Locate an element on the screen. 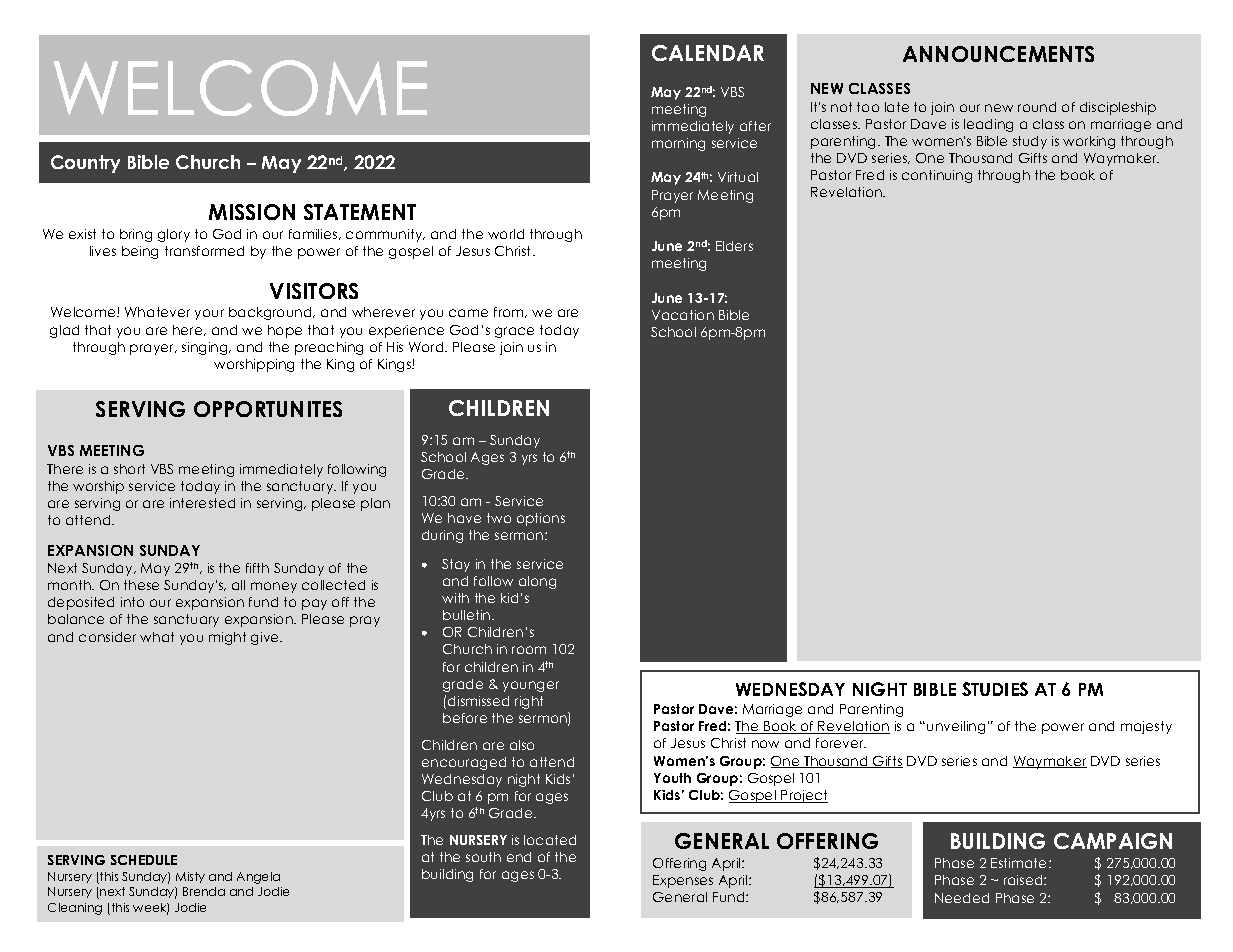 This screenshot has height=952, width=1233. morning is located at coordinates (678, 144).
